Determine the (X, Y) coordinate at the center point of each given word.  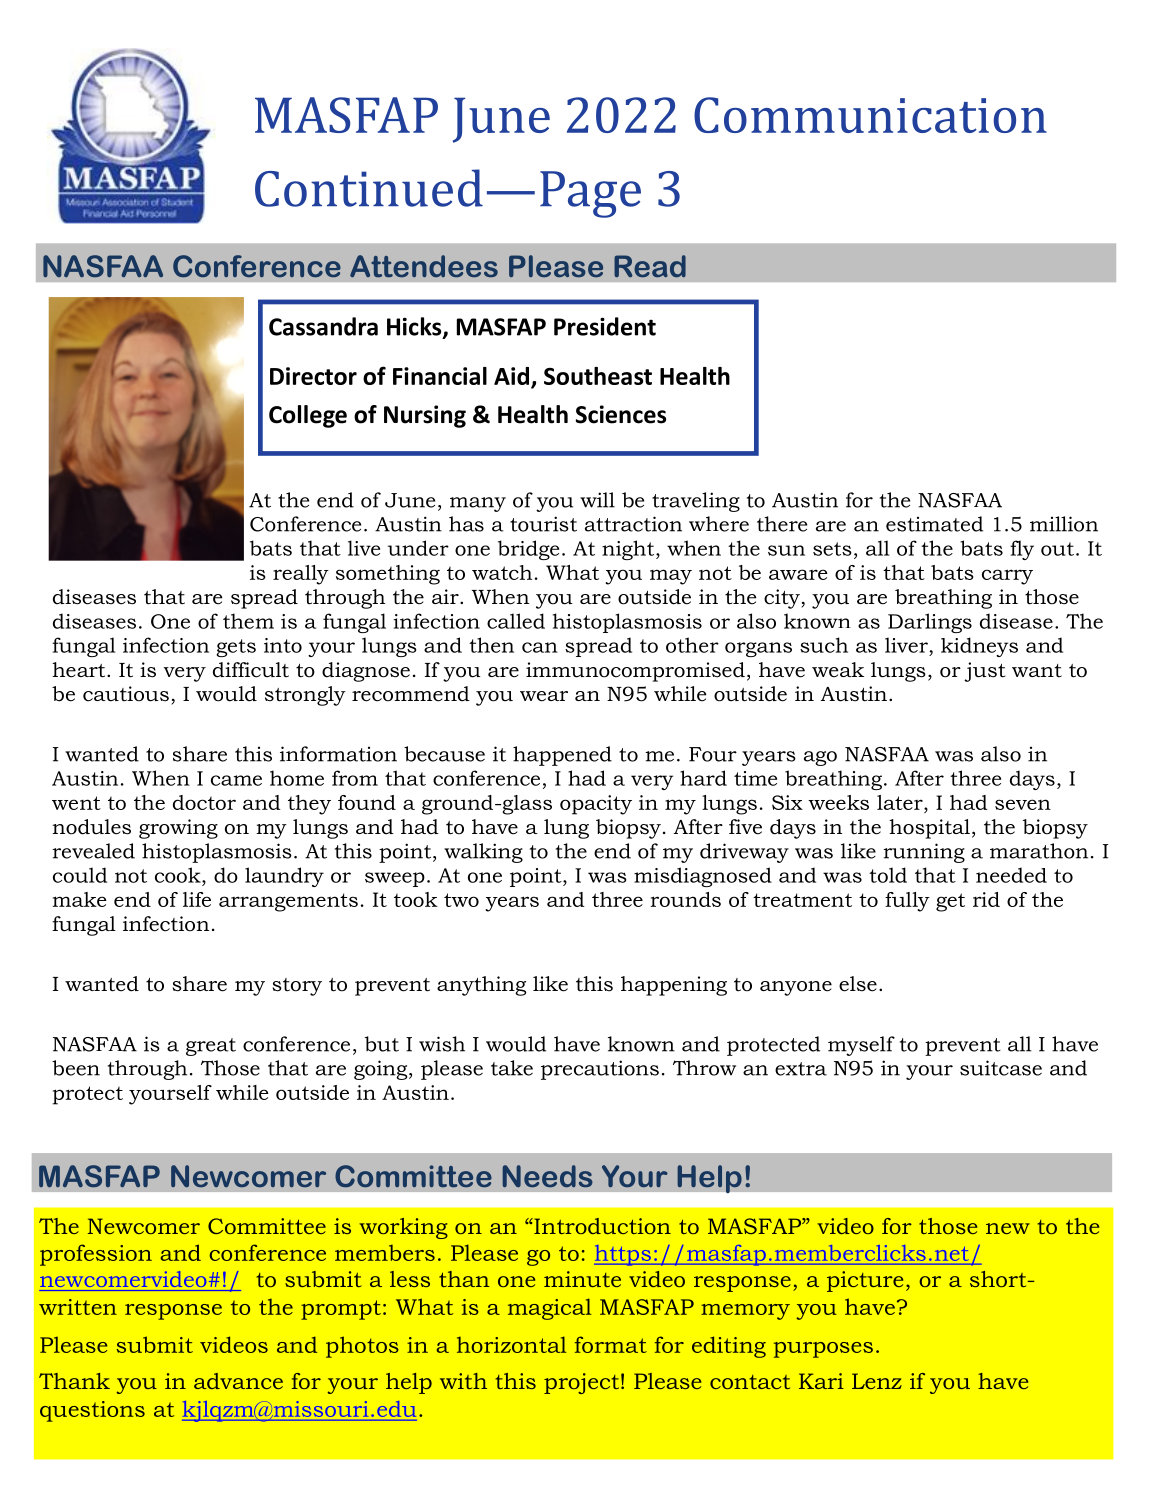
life (197, 899)
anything (481, 986)
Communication (870, 115)
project (581, 1383)
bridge (528, 550)
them (248, 621)
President (605, 326)
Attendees (424, 266)
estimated (934, 524)
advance (238, 1381)
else (858, 984)
